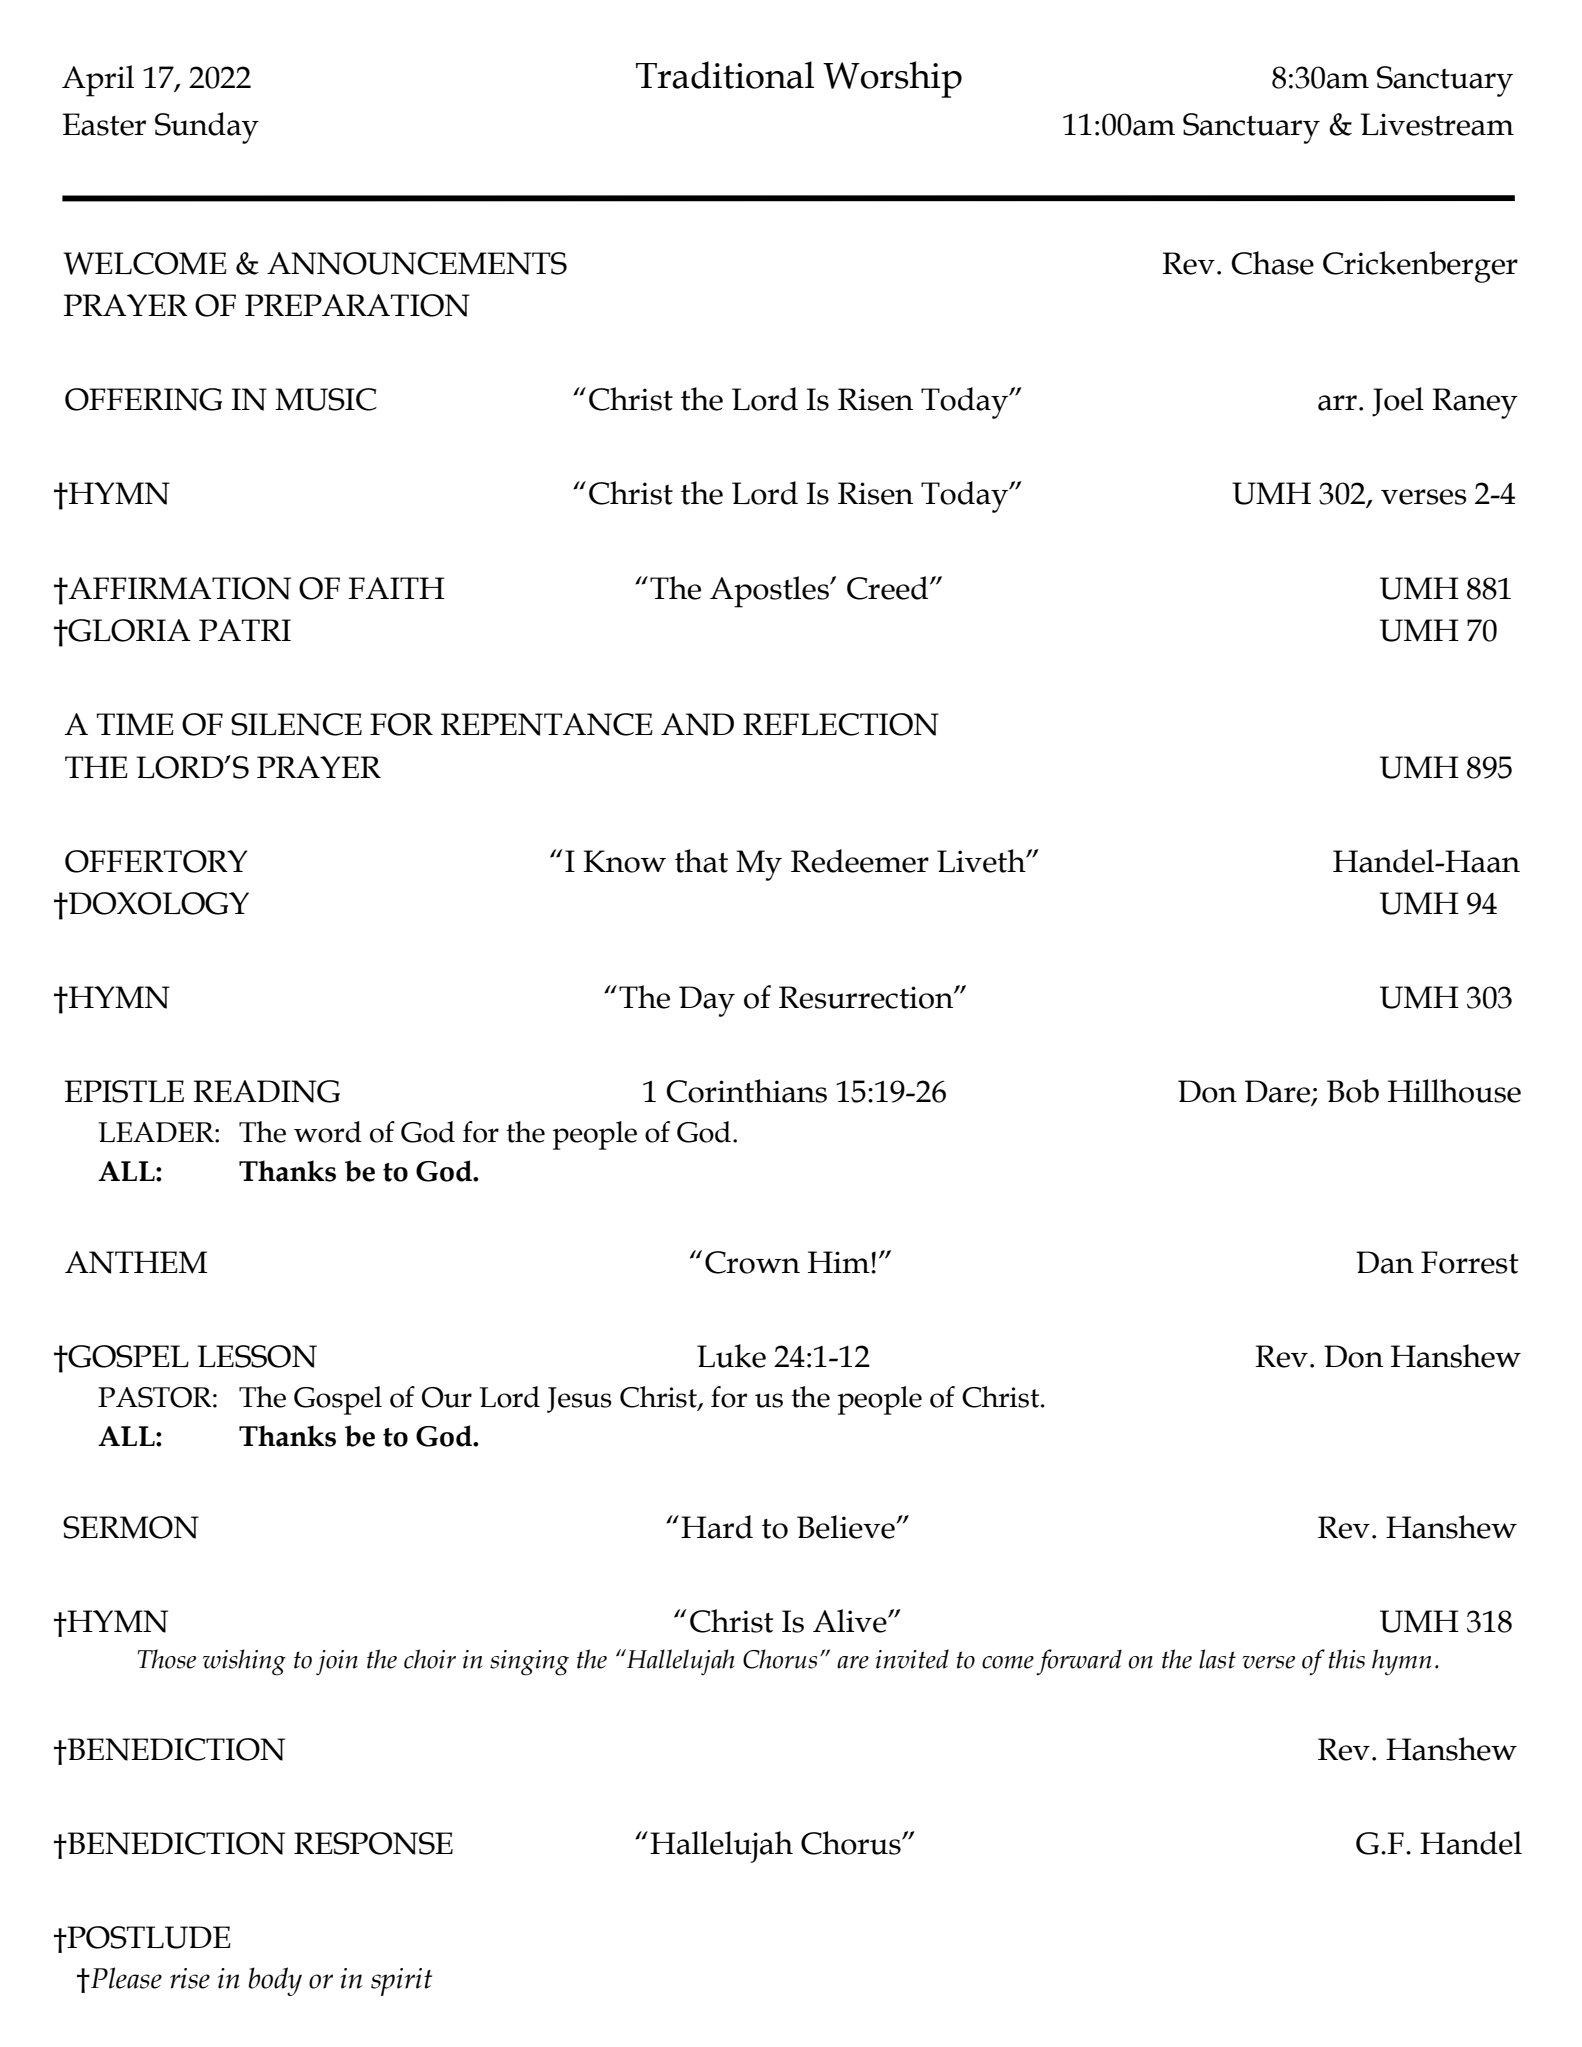 This screenshot has width=1582, height=2047. I want to click on Livestream, so click(1437, 124).
